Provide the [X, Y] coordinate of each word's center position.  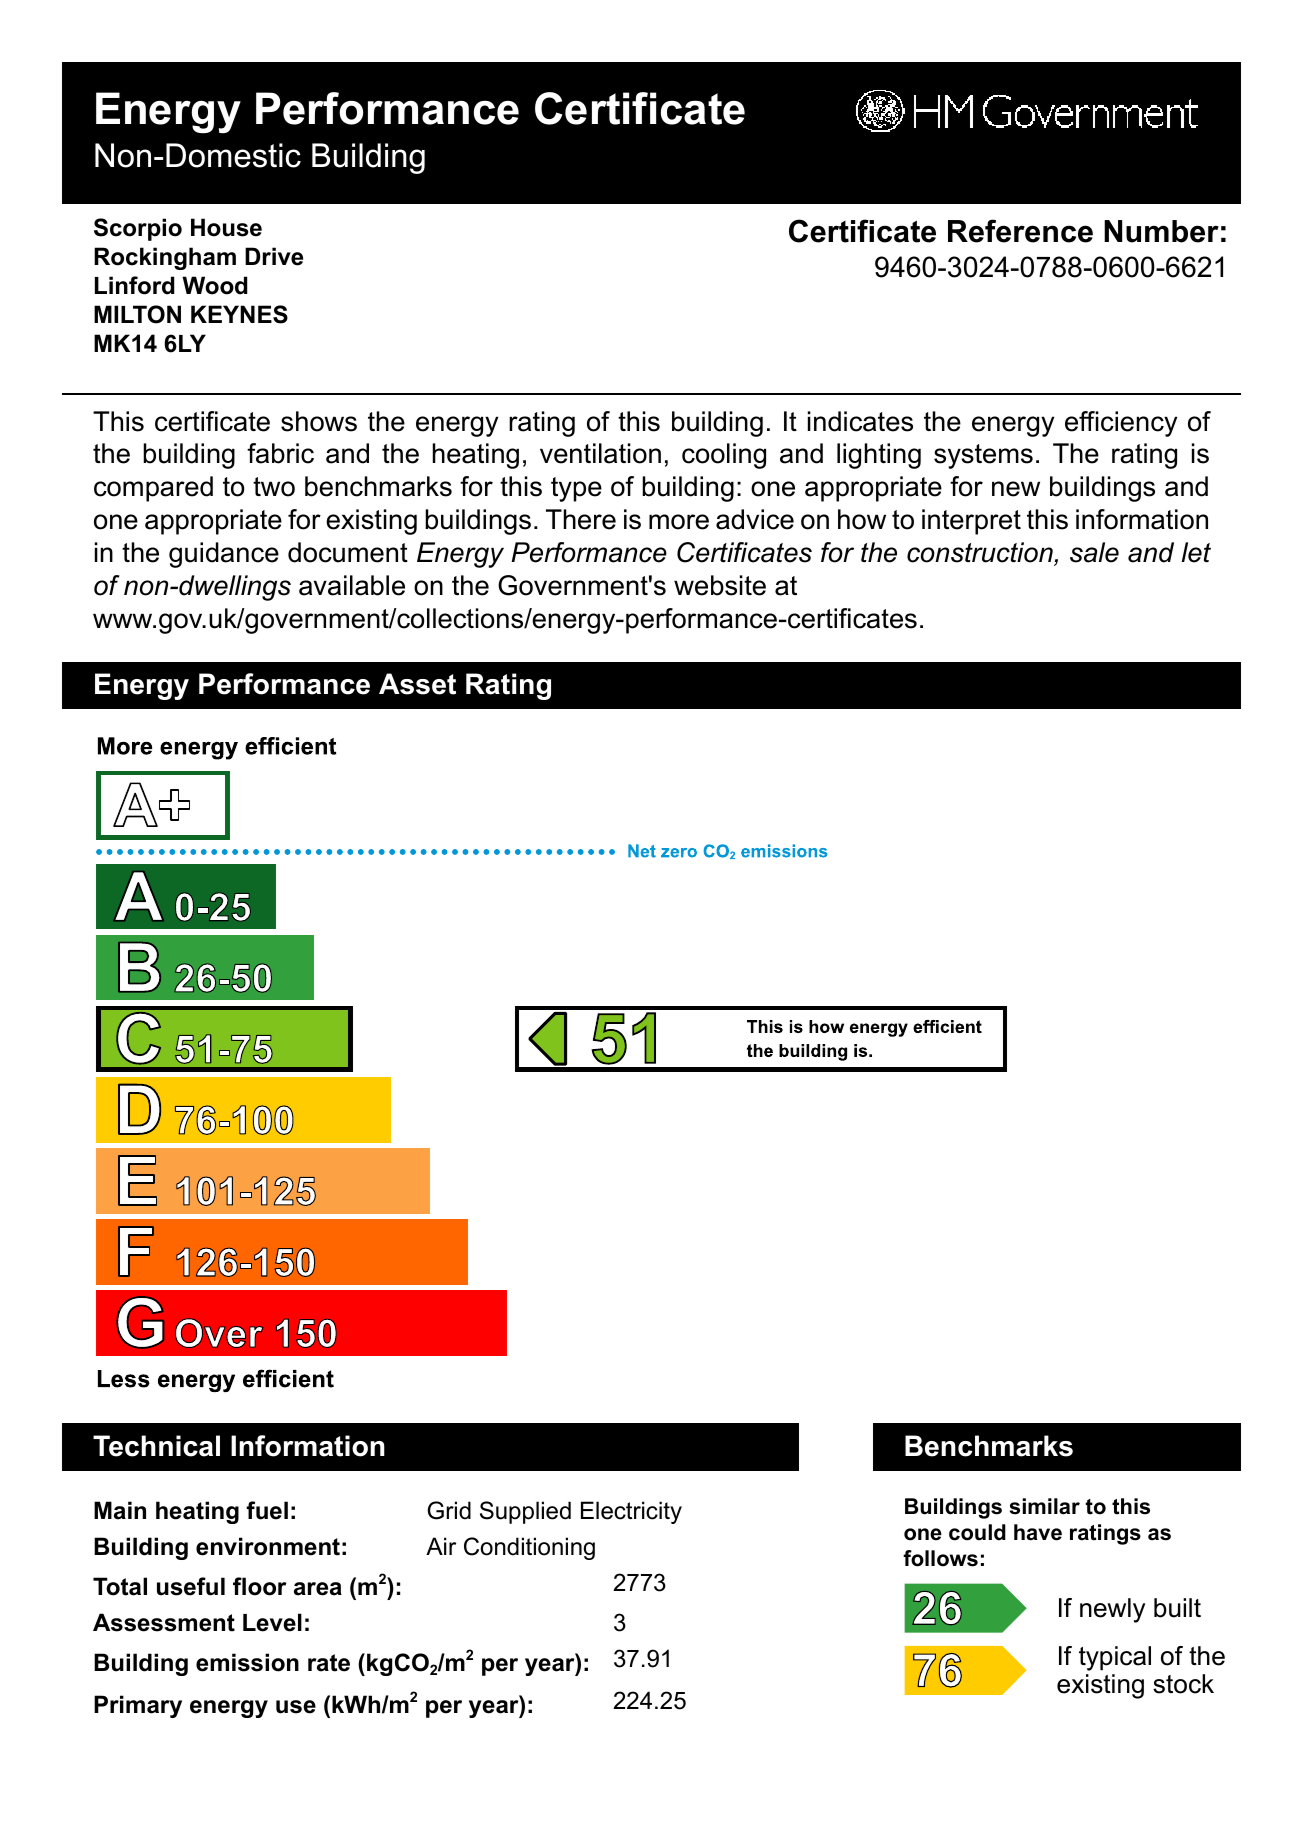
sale [1094, 552]
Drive [274, 256]
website [720, 585]
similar [1045, 1506]
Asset [417, 684]
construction [981, 553]
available [352, 585]
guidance [224, 555]
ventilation [600, 453]
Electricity [631, 1512]
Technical [156, 1446]
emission [247, 1662]
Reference [1020, 231]
